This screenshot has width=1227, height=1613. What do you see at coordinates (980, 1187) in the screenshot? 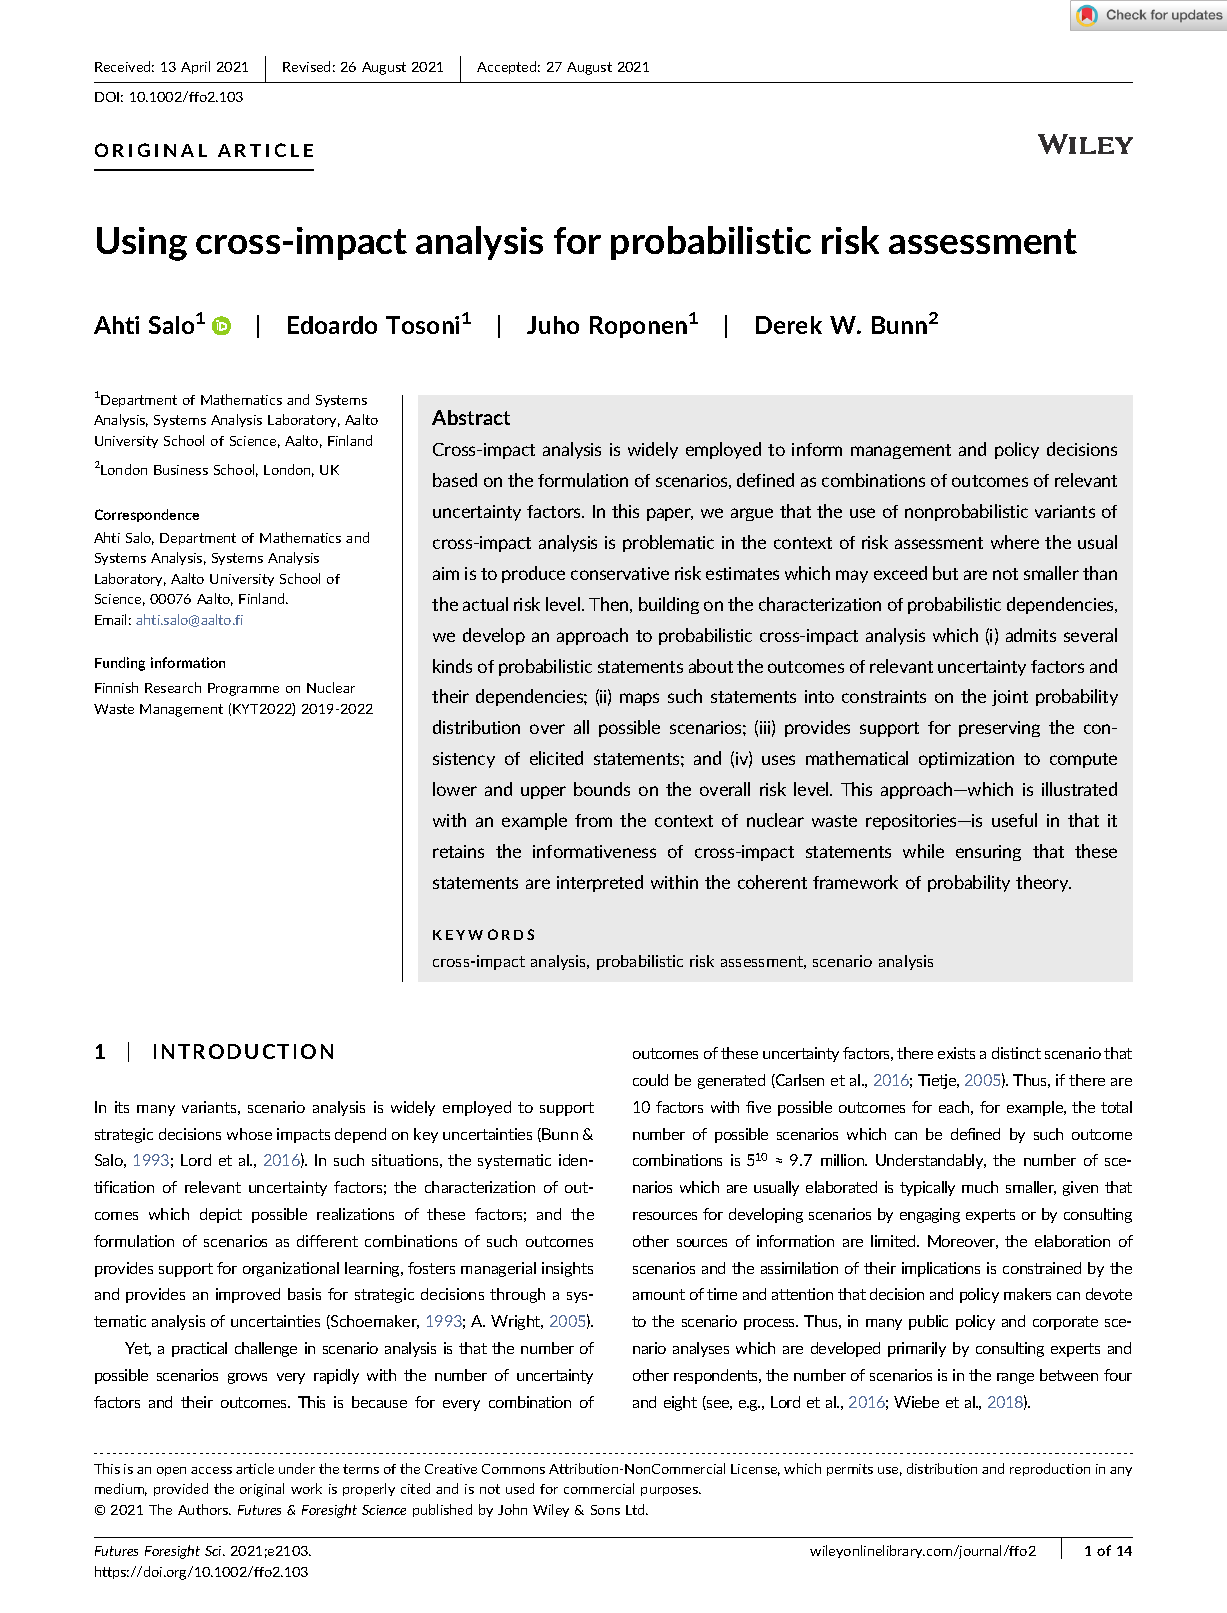
I see `much` at bounding box center [980, 1187].
